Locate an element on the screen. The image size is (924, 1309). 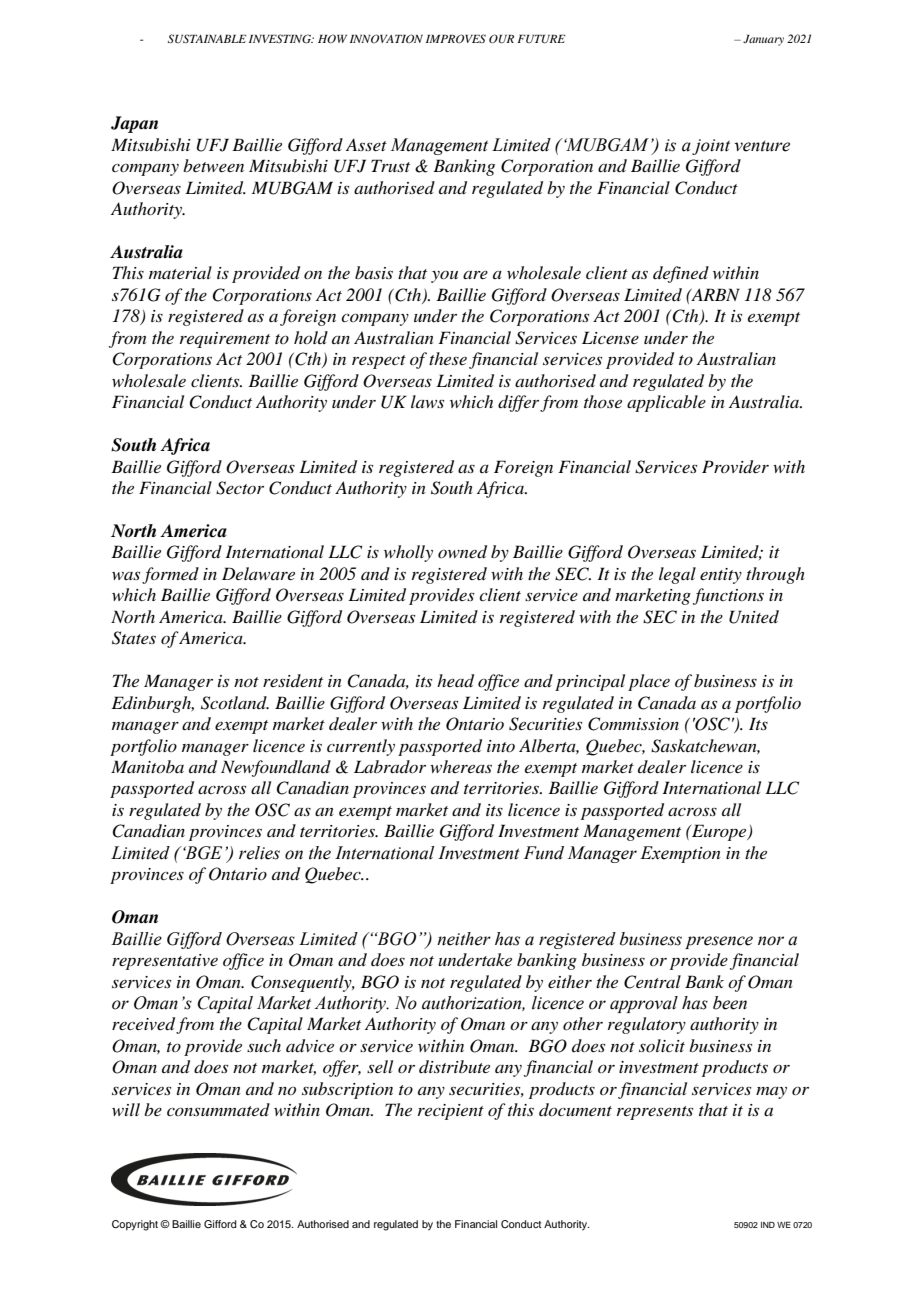
whereas is located at coordinates (461, 766).
